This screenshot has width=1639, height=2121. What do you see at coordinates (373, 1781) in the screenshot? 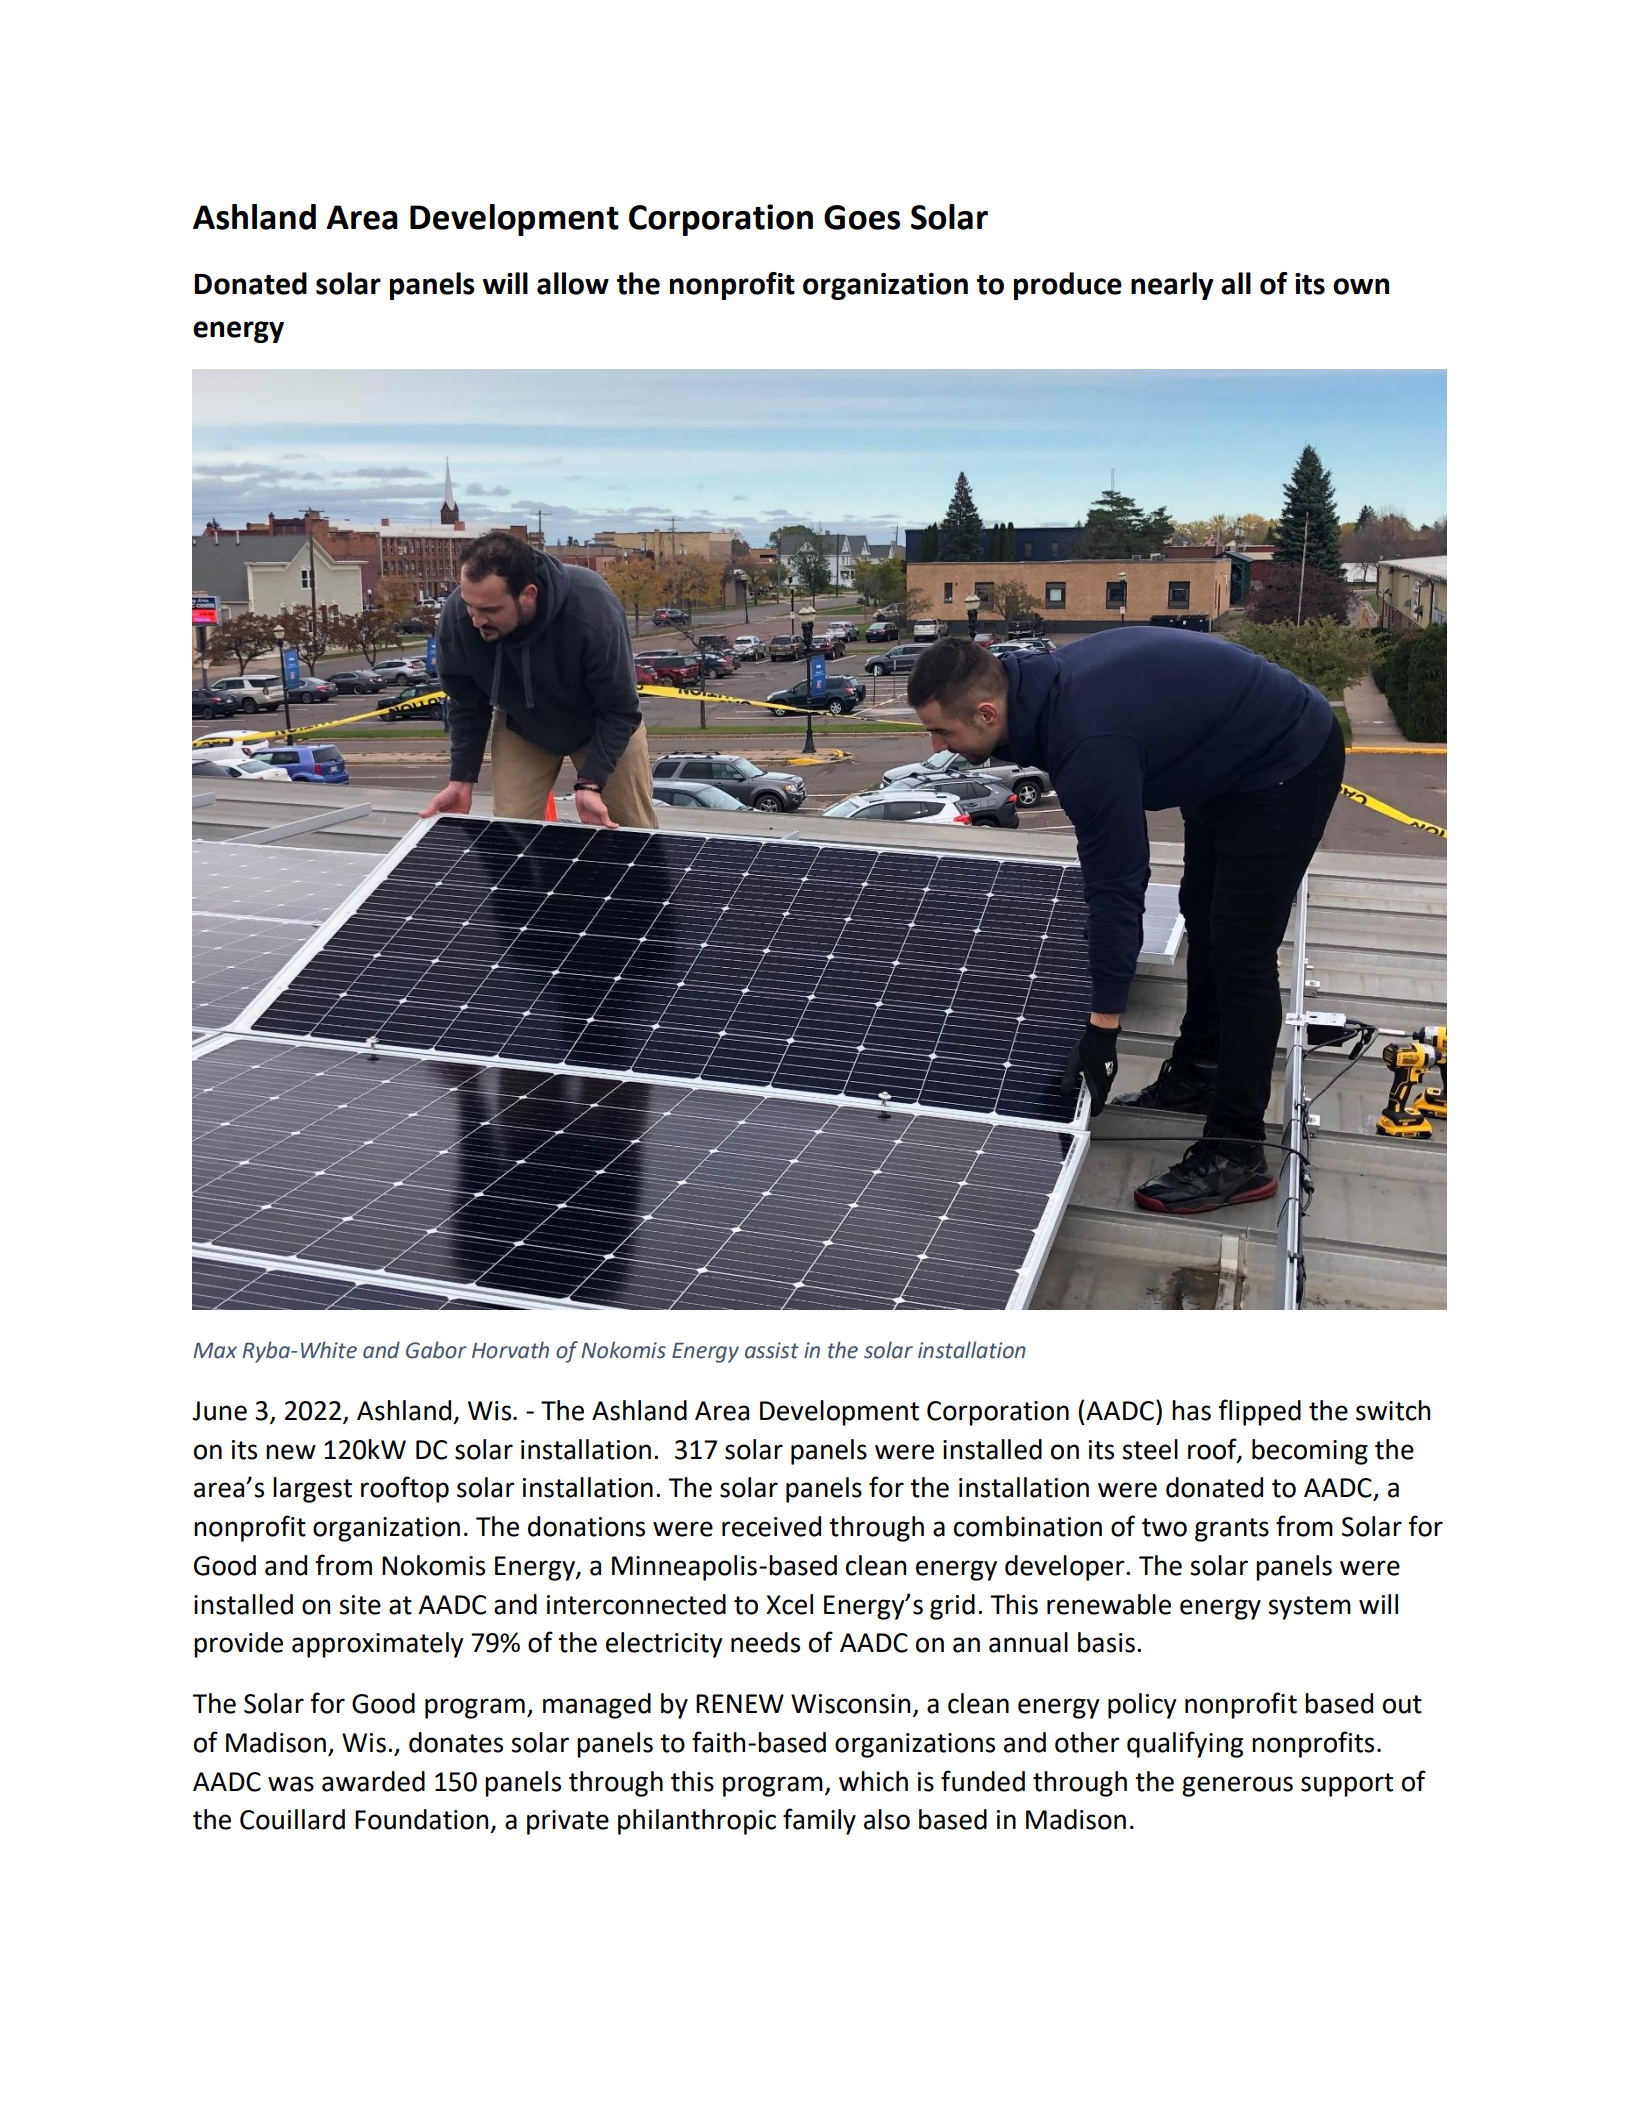
I see `awarded` at bounding box center [373, 1781].
